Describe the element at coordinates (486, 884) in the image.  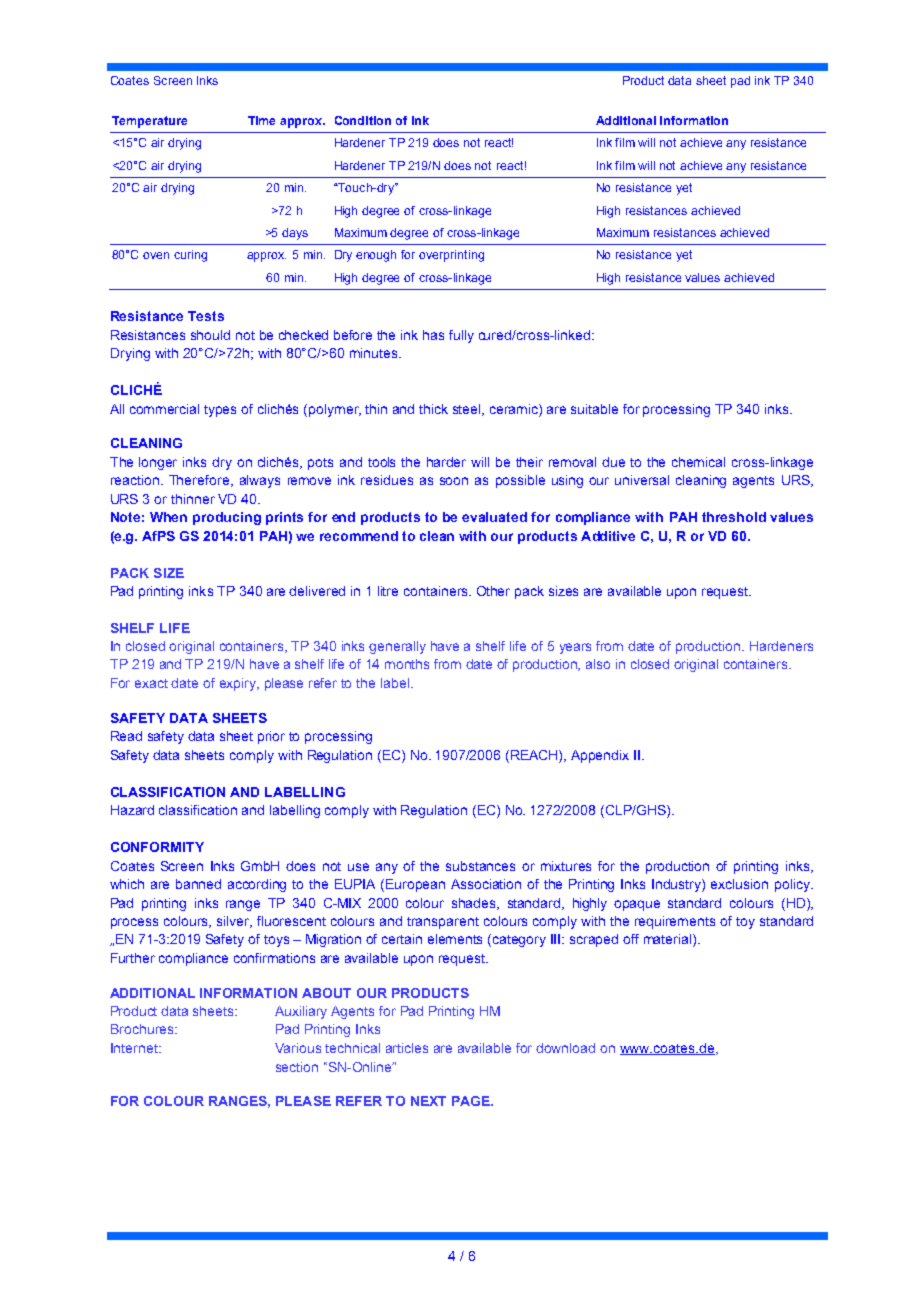
I see `Association` at that location.
